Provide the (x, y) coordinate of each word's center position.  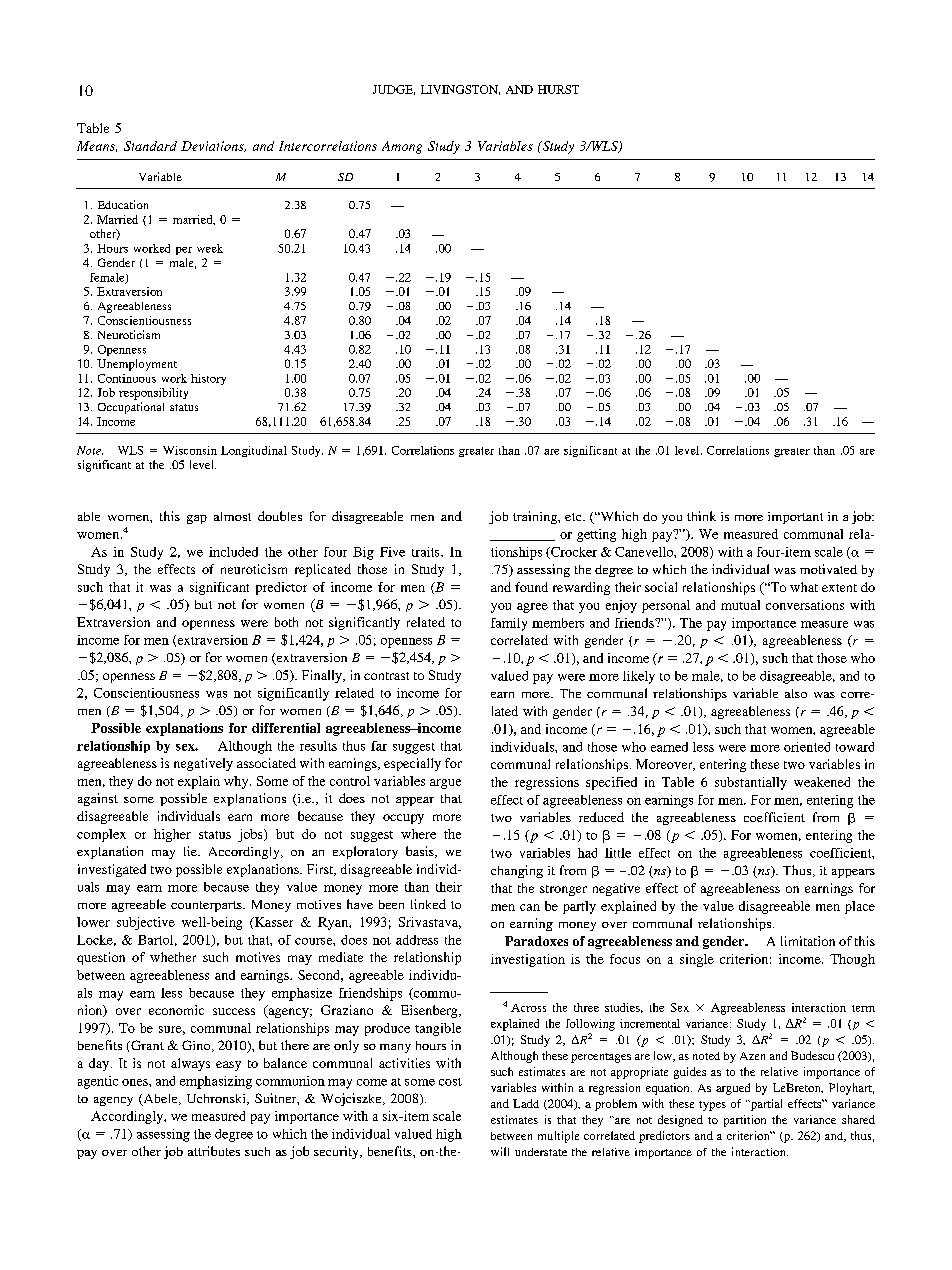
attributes (214, 1151)
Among (402, 147)
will (500, 1151)
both (286, 622)
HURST (558, 89)
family (509, 624)
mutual (740, 605)
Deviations (213, 146)
